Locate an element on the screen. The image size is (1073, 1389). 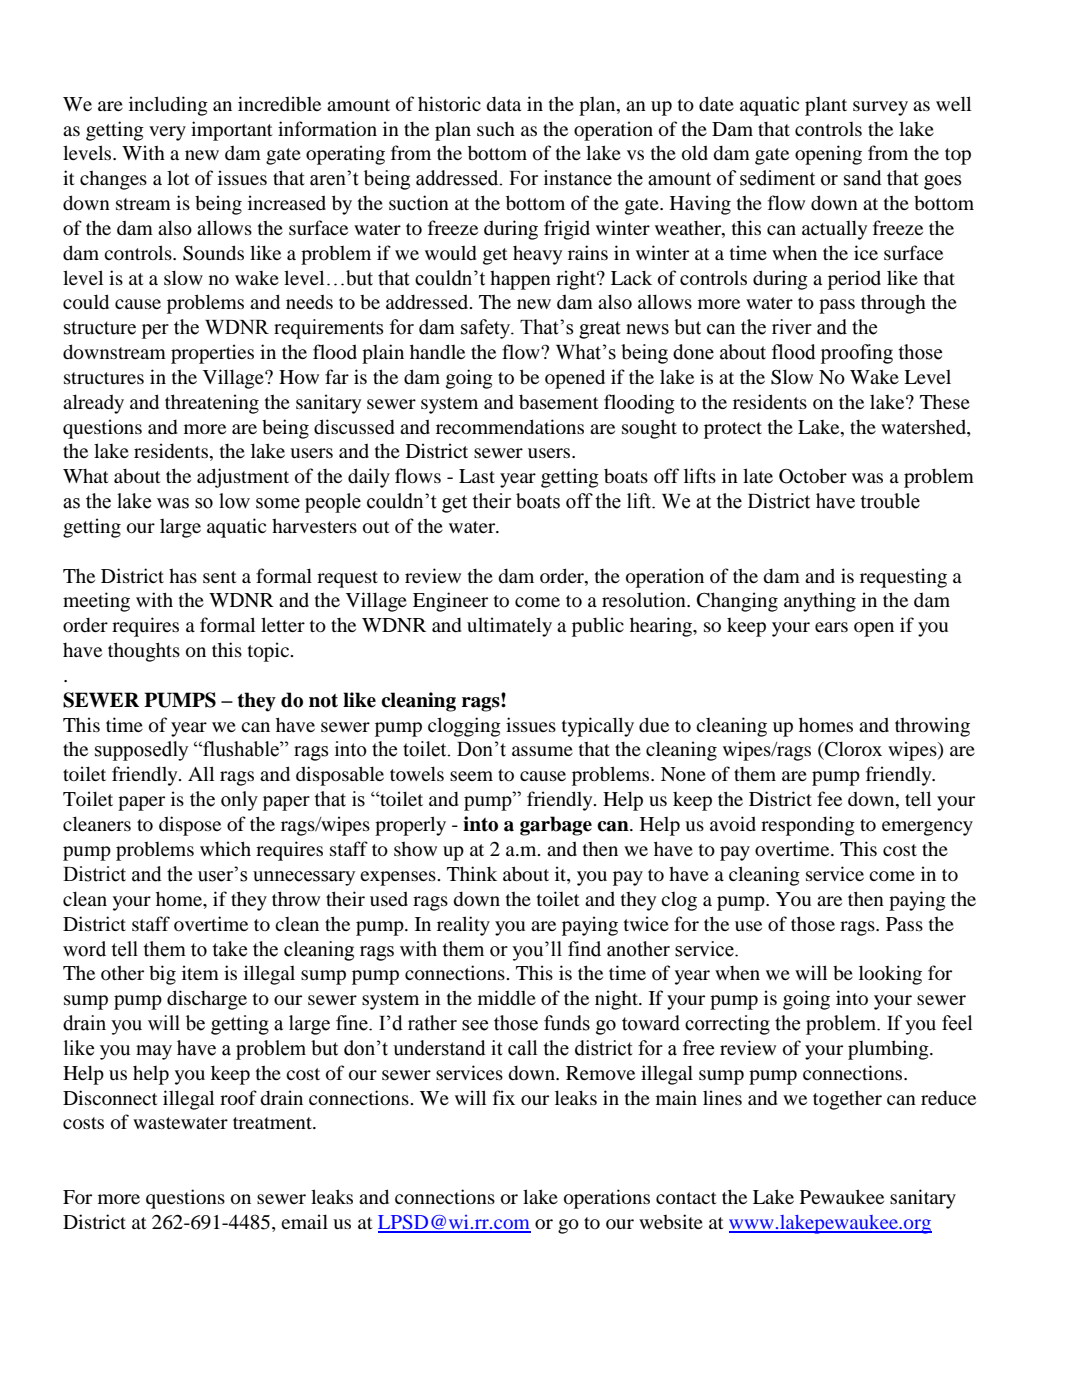
responding is located at coordinates (808, 826).
